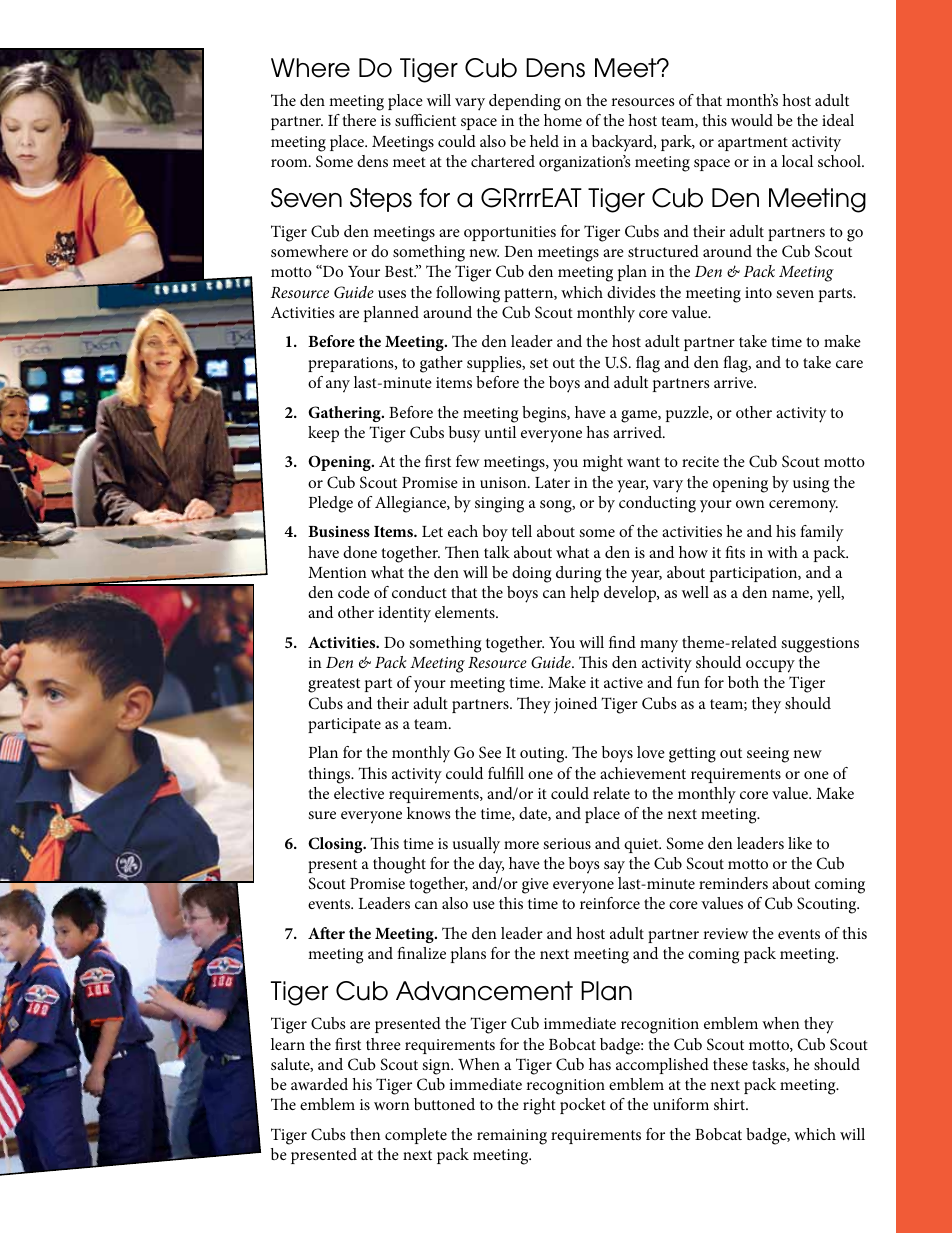 Image resolution: width=952 pixels, height=1233 pixels. What do you see at coordinates (584, 594) in the page?
I see `help` at bounding box center [584, 594].
